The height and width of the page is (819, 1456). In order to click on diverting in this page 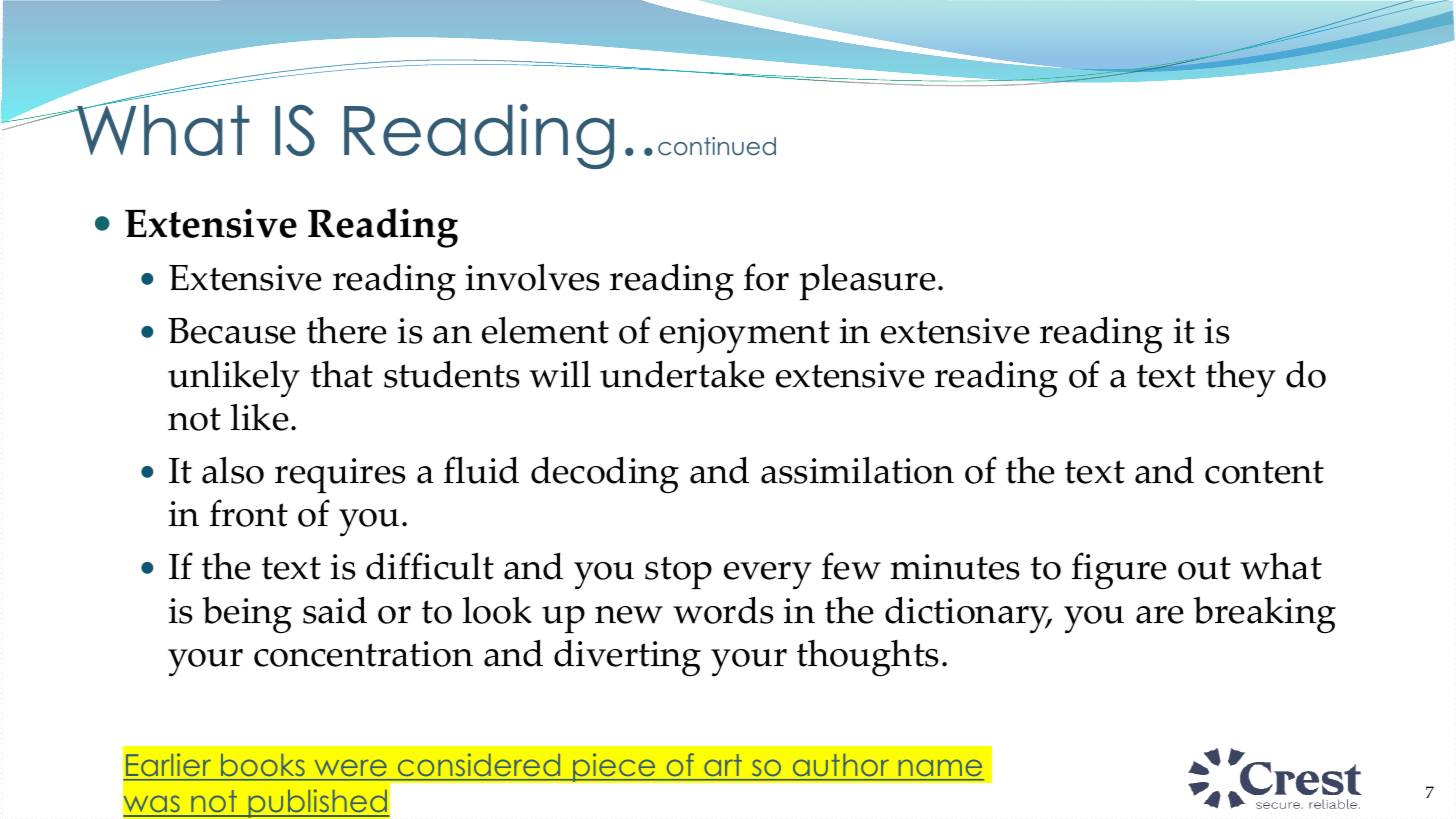, I will do `click(627, 658)`.
